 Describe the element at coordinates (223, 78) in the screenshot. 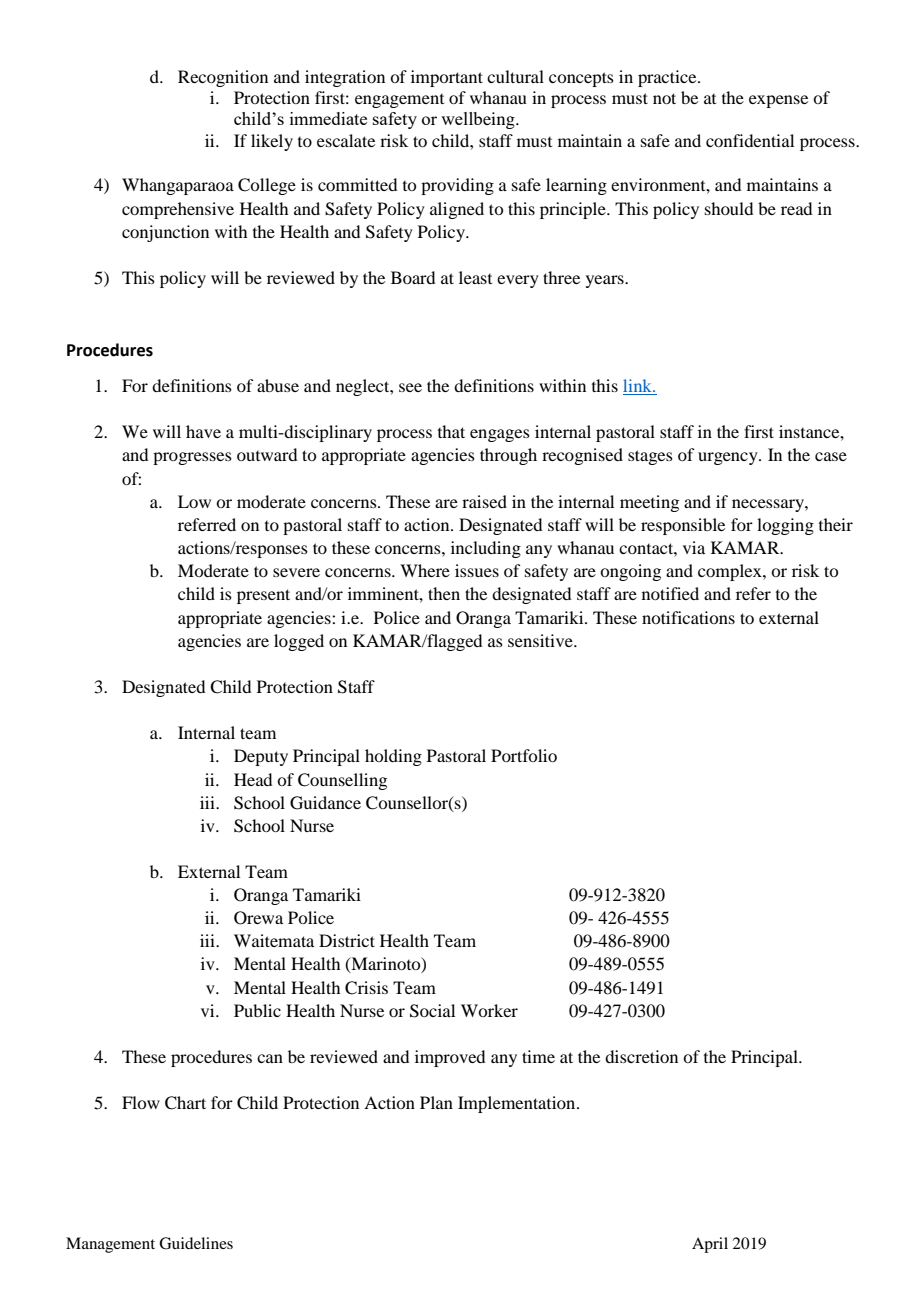

I see `Recognition` at that location.
